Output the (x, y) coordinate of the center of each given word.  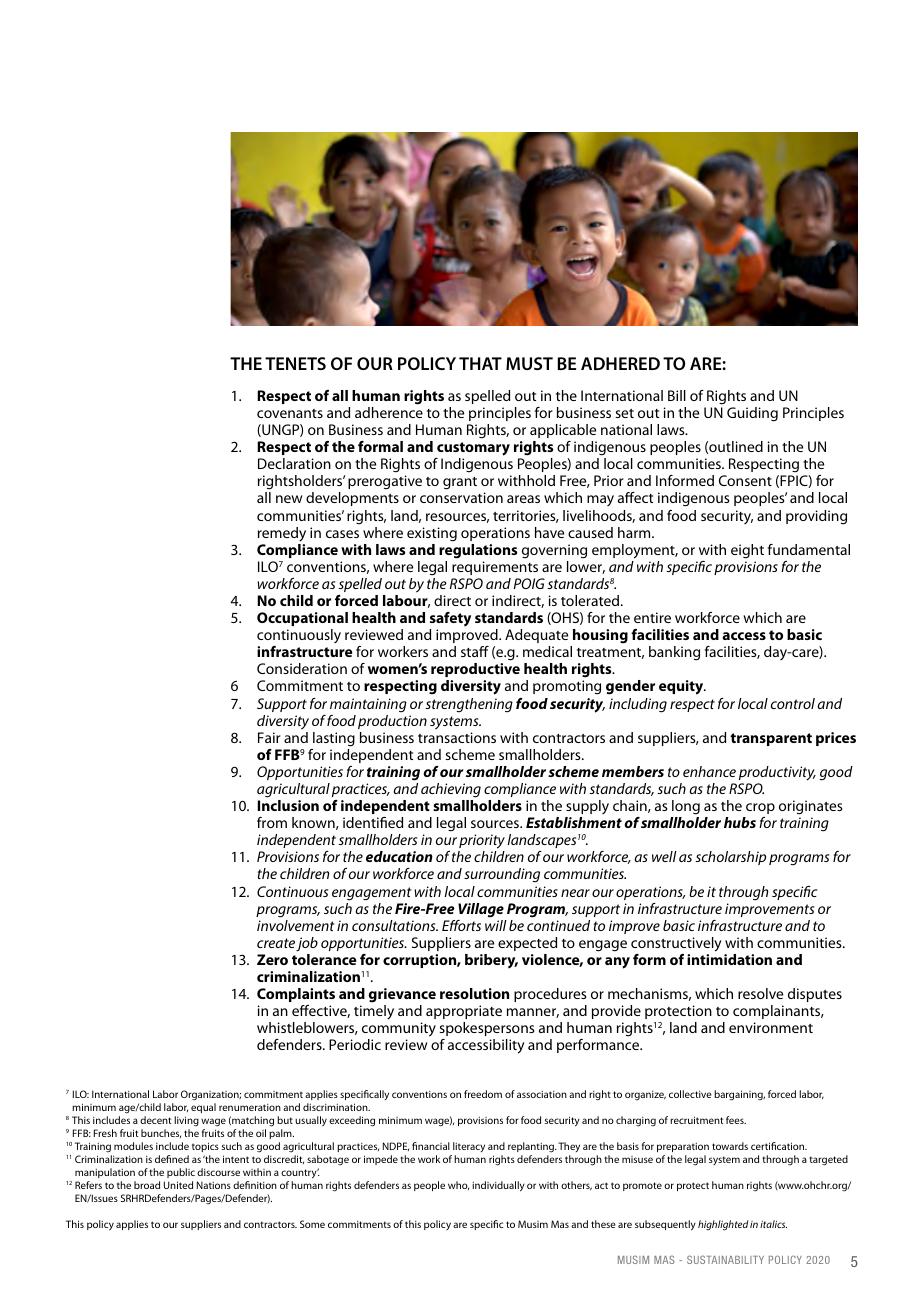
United (178, 1185)
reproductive (475, 670)
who (458, 1185)
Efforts (461, 925)
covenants (290, 413)
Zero (272, 959)
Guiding (752, 414)
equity (682, 687)
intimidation (729, 959)
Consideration (302, 668)
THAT (480, 363)
